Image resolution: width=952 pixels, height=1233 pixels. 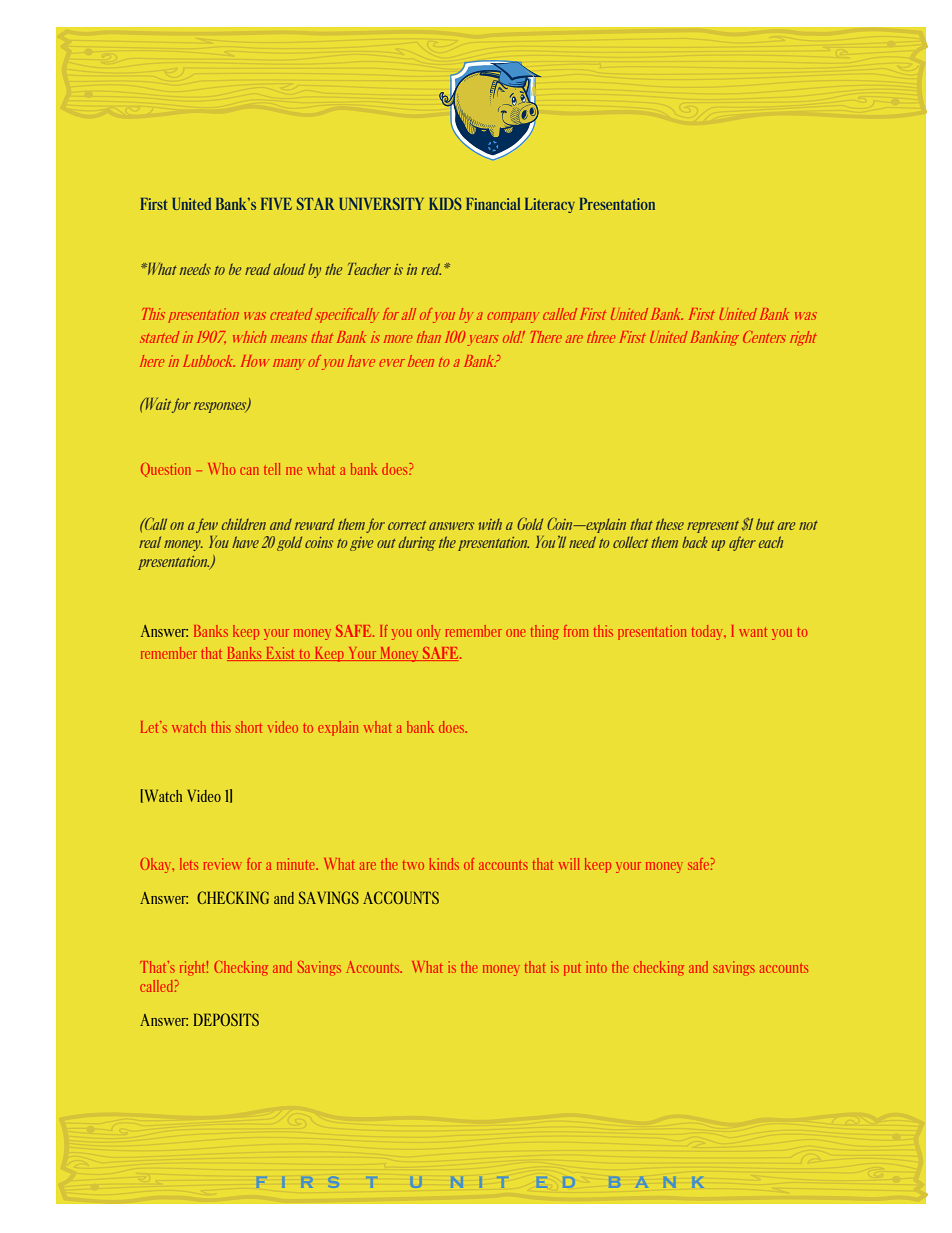 I want to click on today, so click(x=709, y=632).
